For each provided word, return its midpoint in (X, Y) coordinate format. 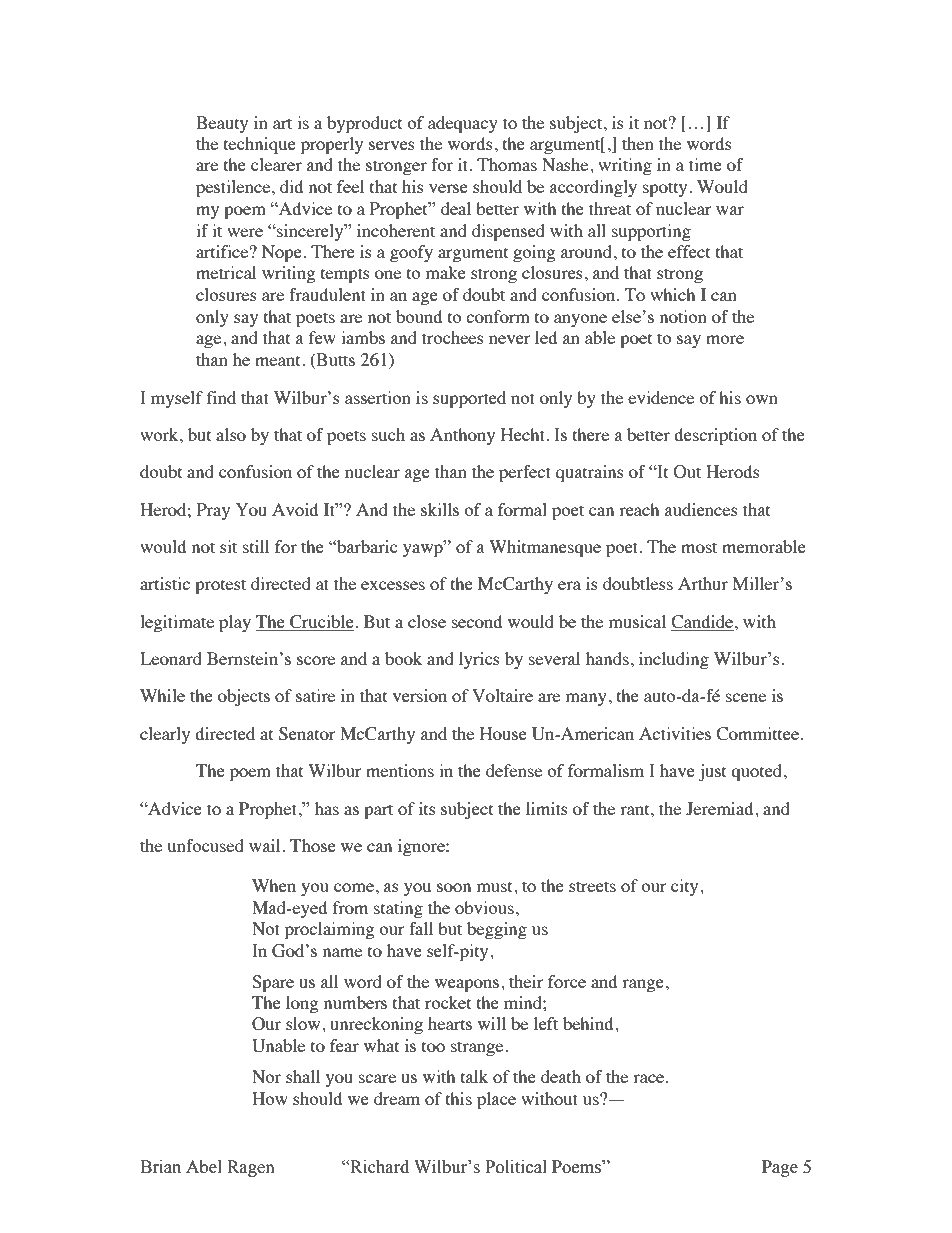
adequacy (463, 124)
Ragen (251, 1168)
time (705, 164)
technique (260, 145)
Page (780, 1168)
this (459, 1098)
